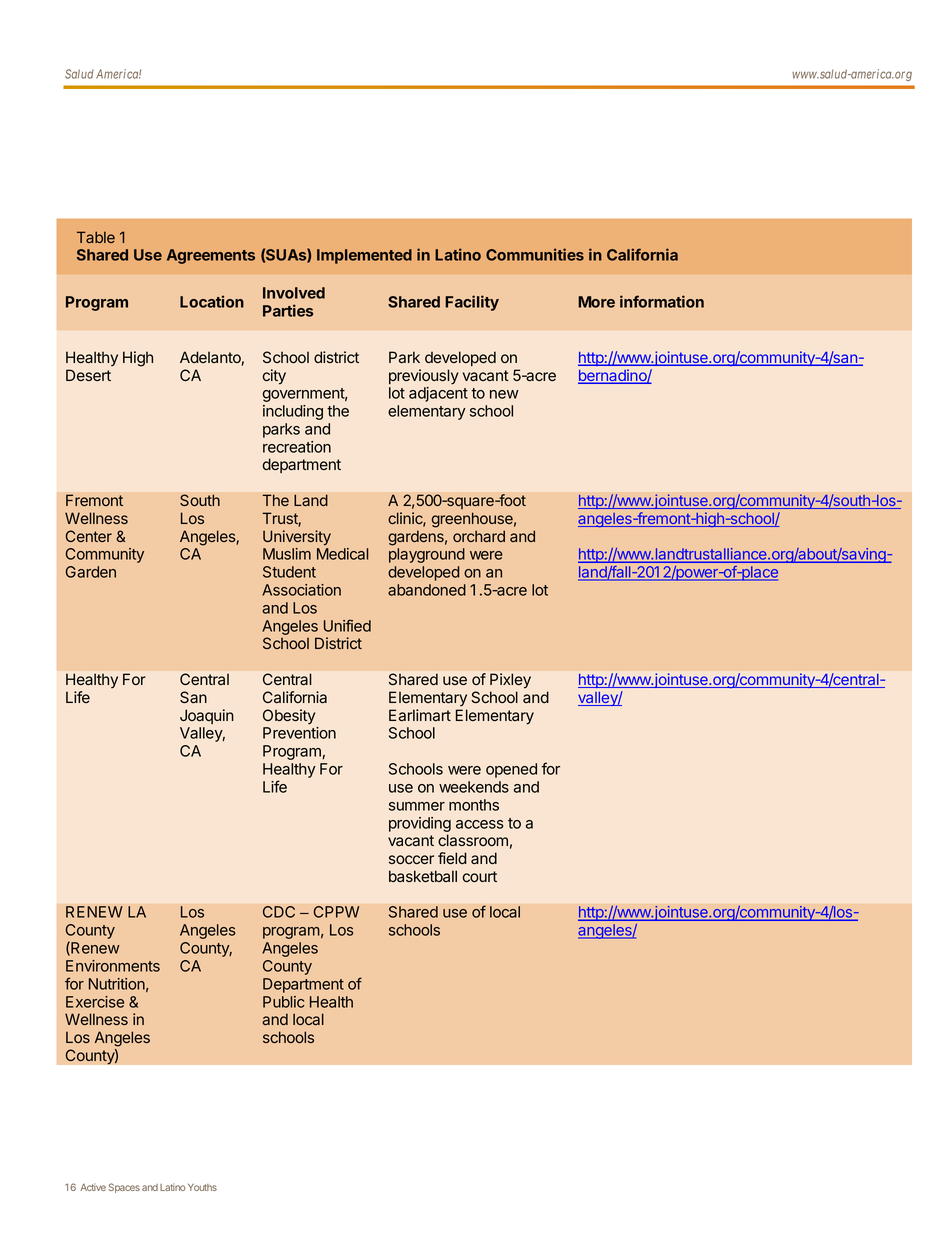  What do you see at coordinates (417, 806) in the screenshot?
I see `summer` at bounding box center [417, 806].
